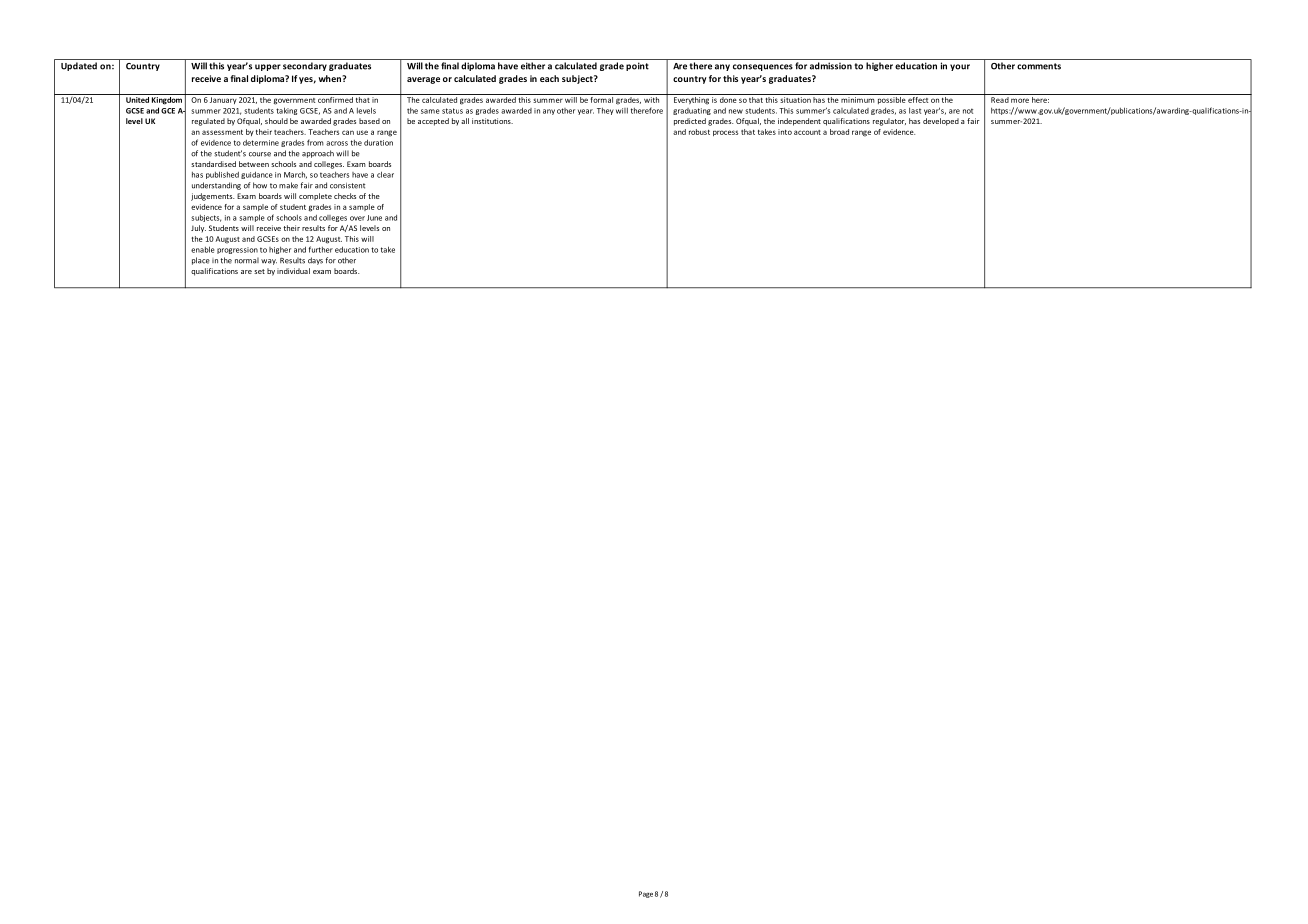  Describe the element at coordinates (918, 98) in the image. I see `effect` at that location.
